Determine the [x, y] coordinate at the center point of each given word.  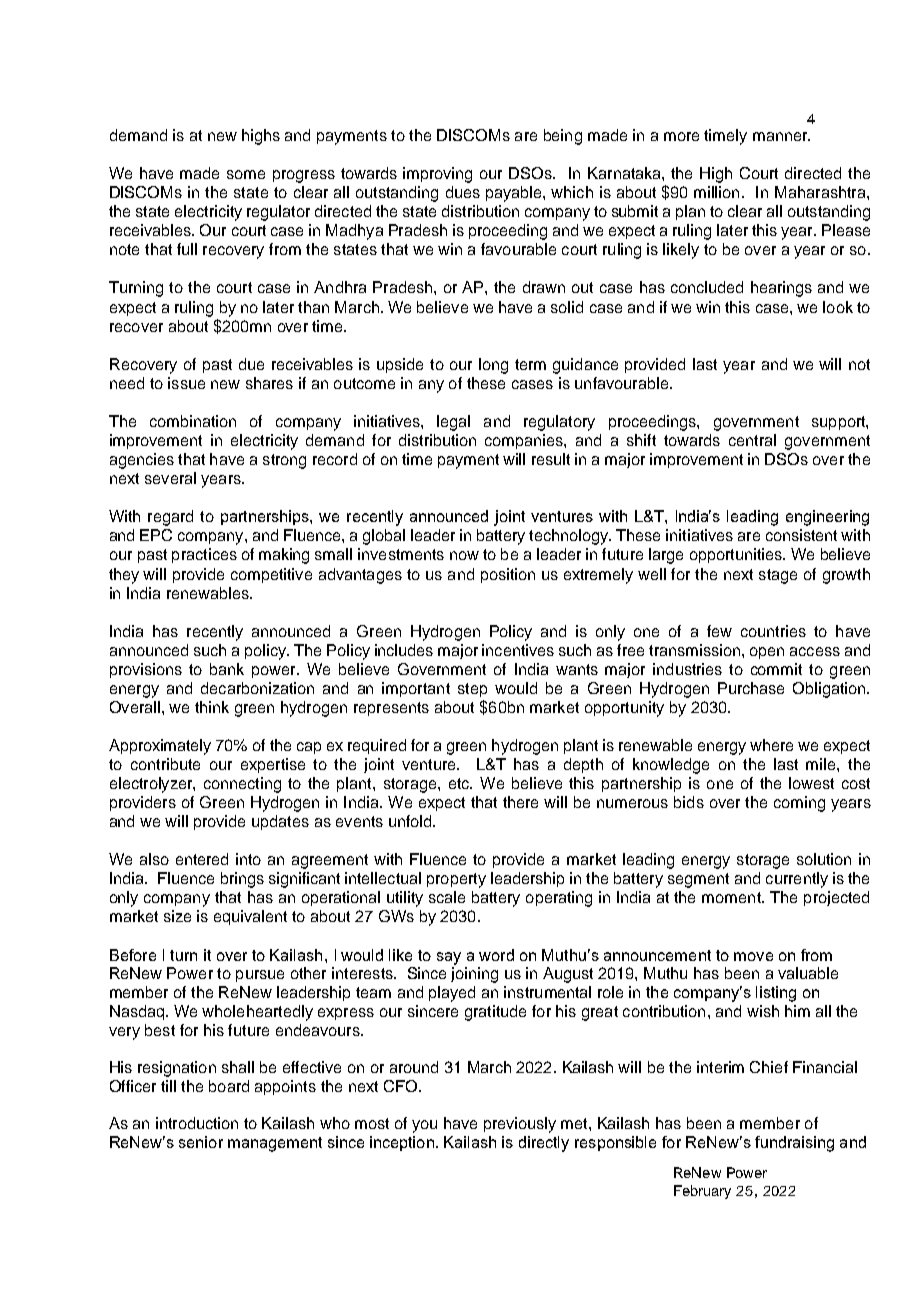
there [520, 802]
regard [170, 518]
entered [202, 859]
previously [520, 1125]
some [246, 174]
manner [781, 136]
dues [463, 192]
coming [799, 804]
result [551, 459]
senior [201, 1142]
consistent [801, 535]
